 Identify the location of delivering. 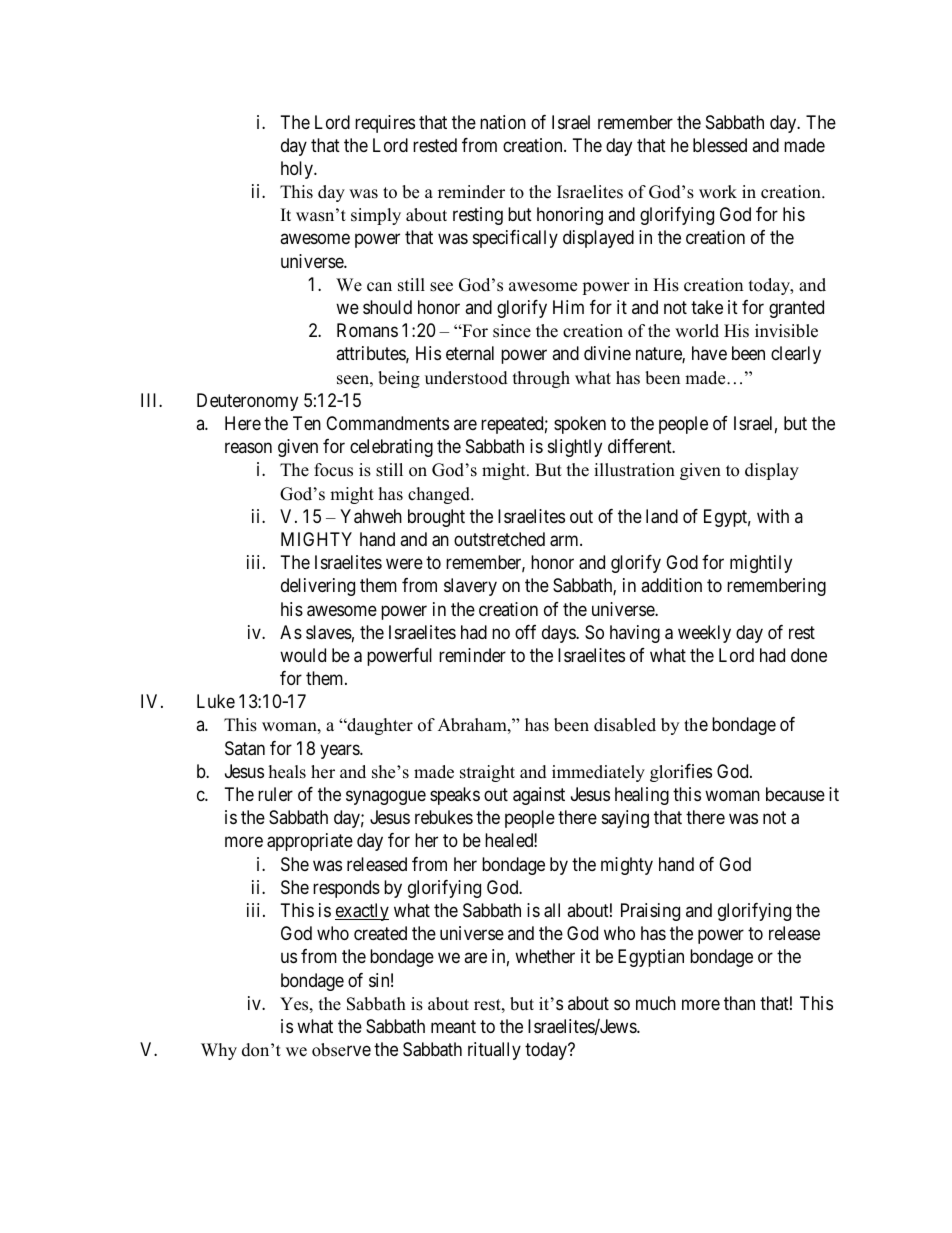
(318, 587).
